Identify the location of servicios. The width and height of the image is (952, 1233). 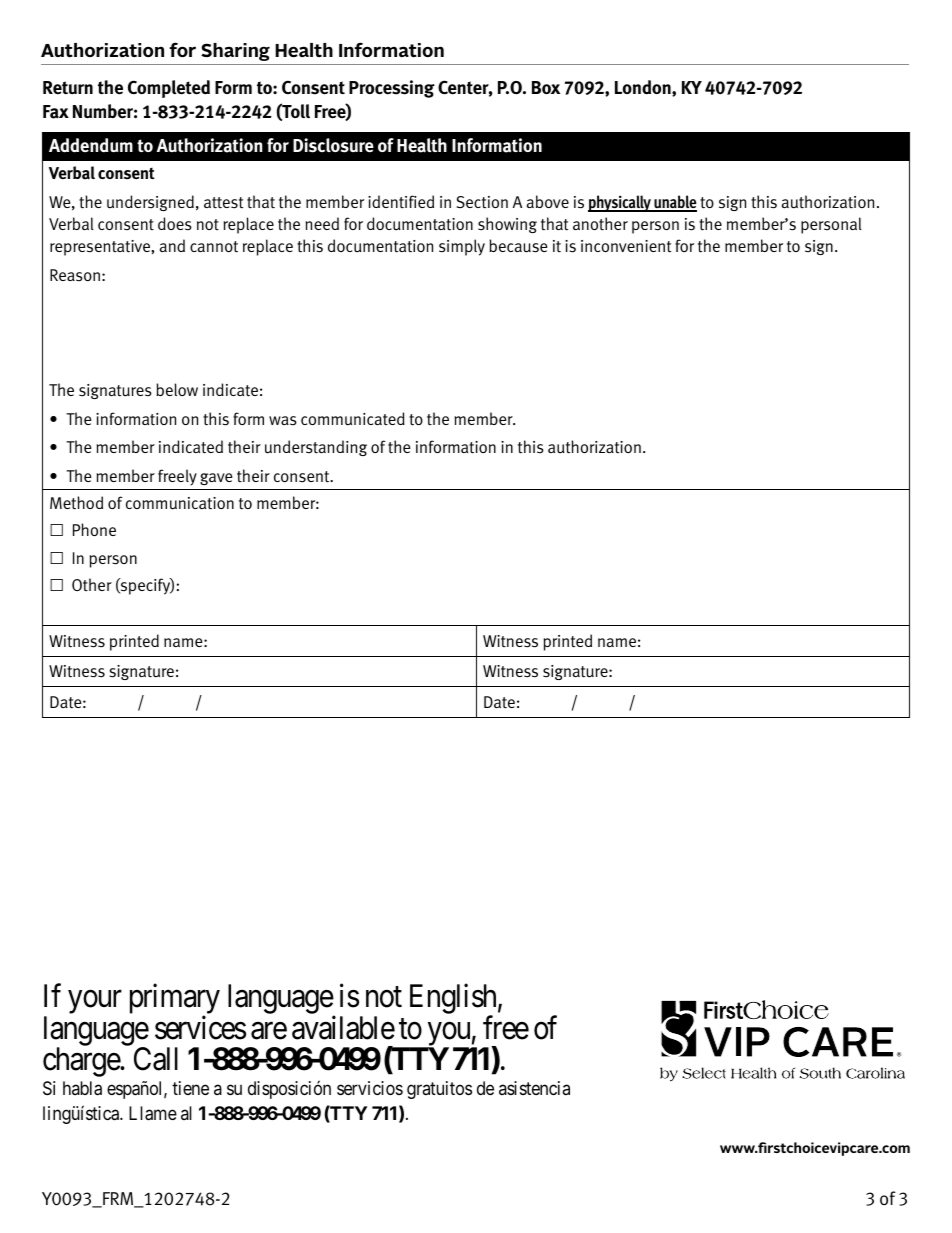
(370, 1088).
